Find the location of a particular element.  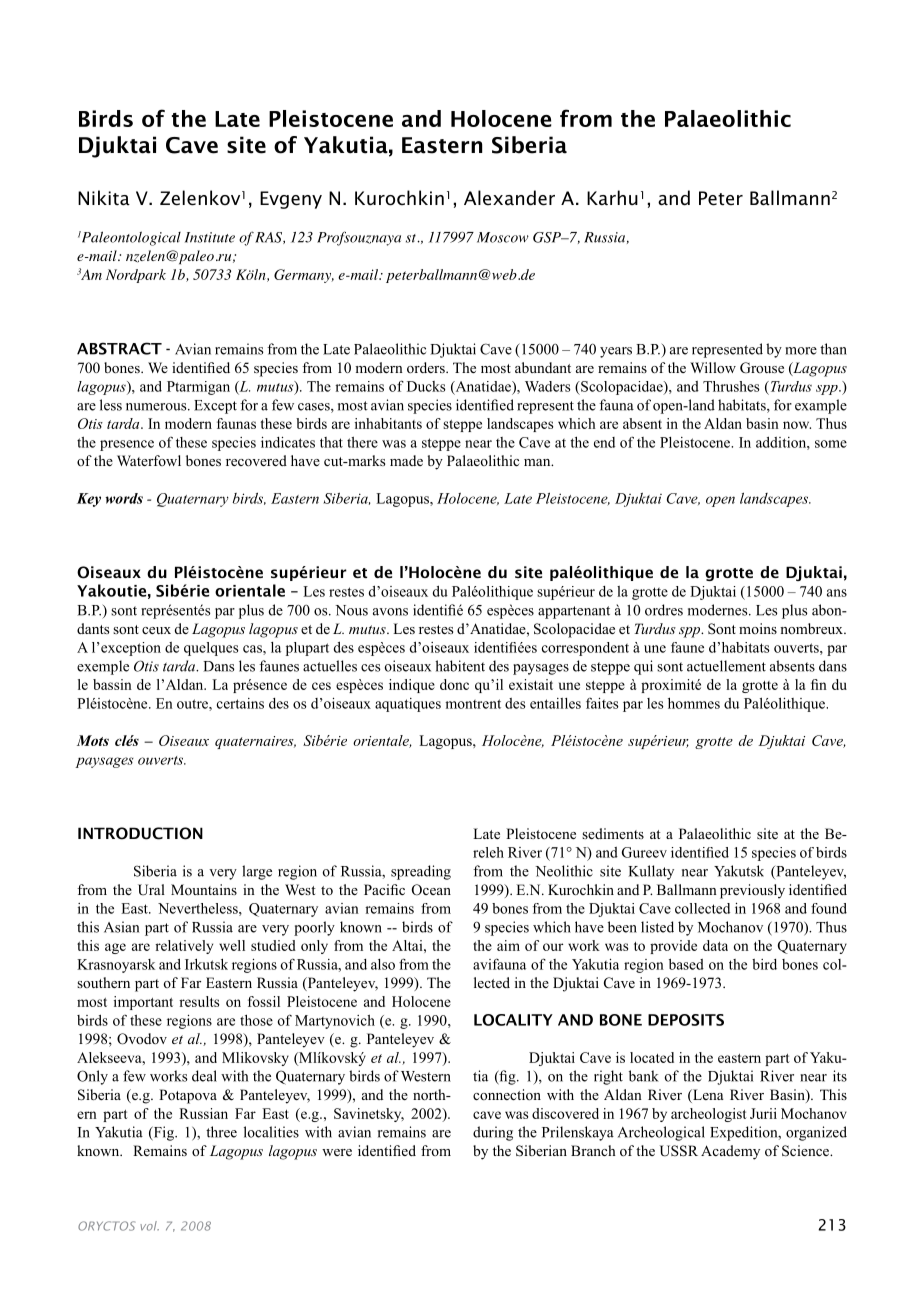

Academy is located at coordinates (730, 1152).
